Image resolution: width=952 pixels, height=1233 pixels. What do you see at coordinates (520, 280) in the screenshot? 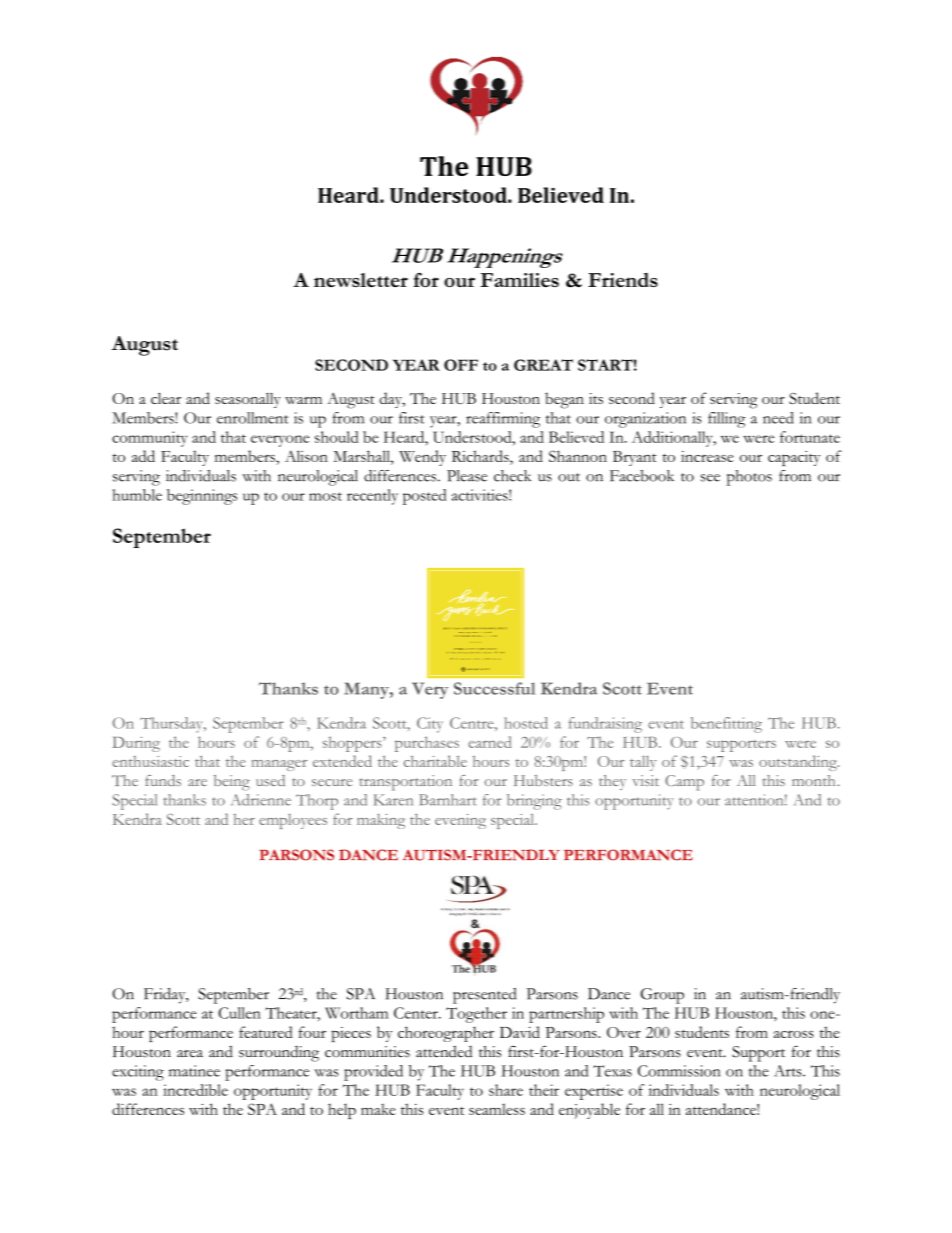
I see `Families` at bounding box center [520, 280].
